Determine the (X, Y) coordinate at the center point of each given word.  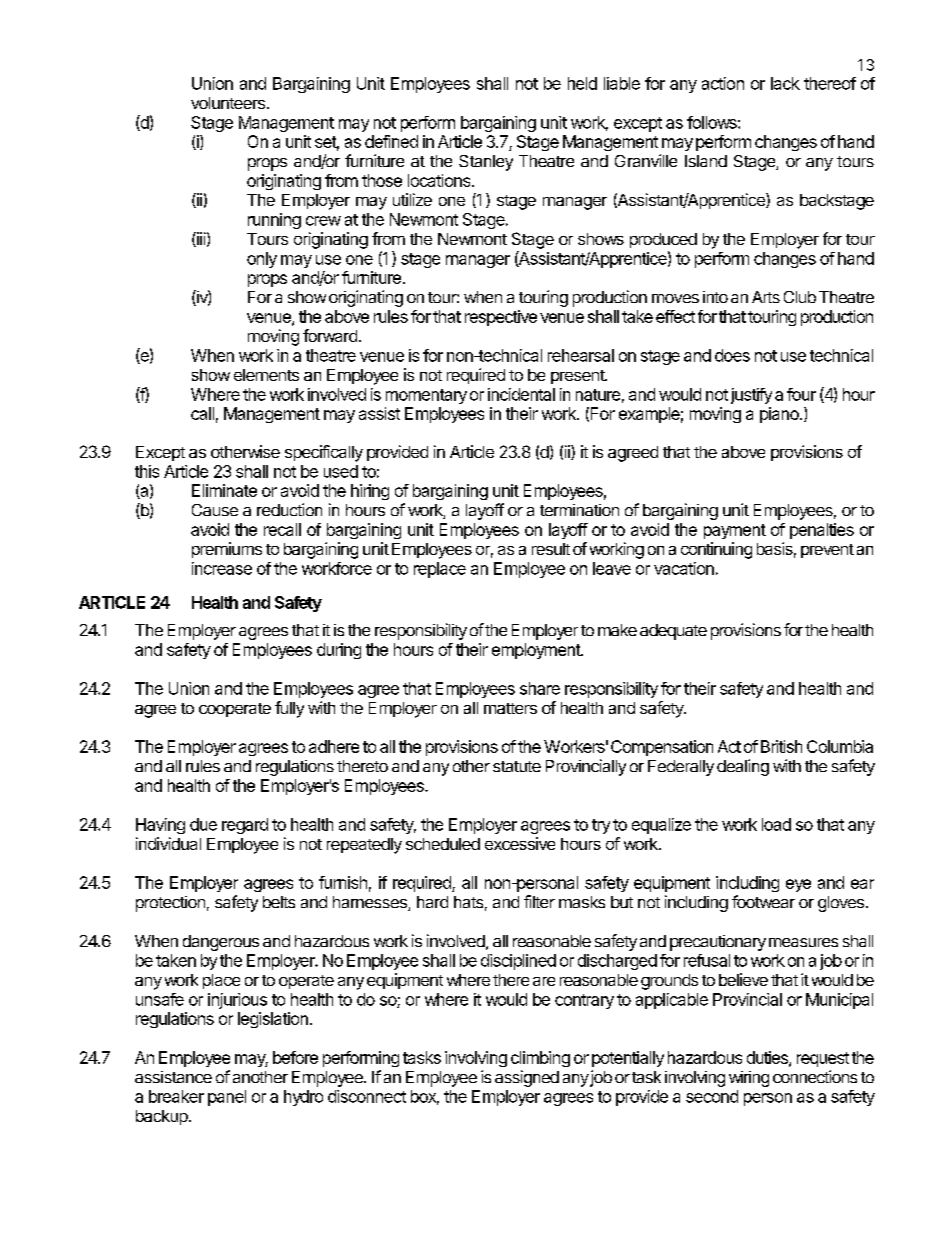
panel (227, 1098)
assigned (527, 1078)
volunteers (228, 103)
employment (537, 651)
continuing (716, 550)
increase (222, 568)
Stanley (486, 163)
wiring (749, 1079)
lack (785, 83)
